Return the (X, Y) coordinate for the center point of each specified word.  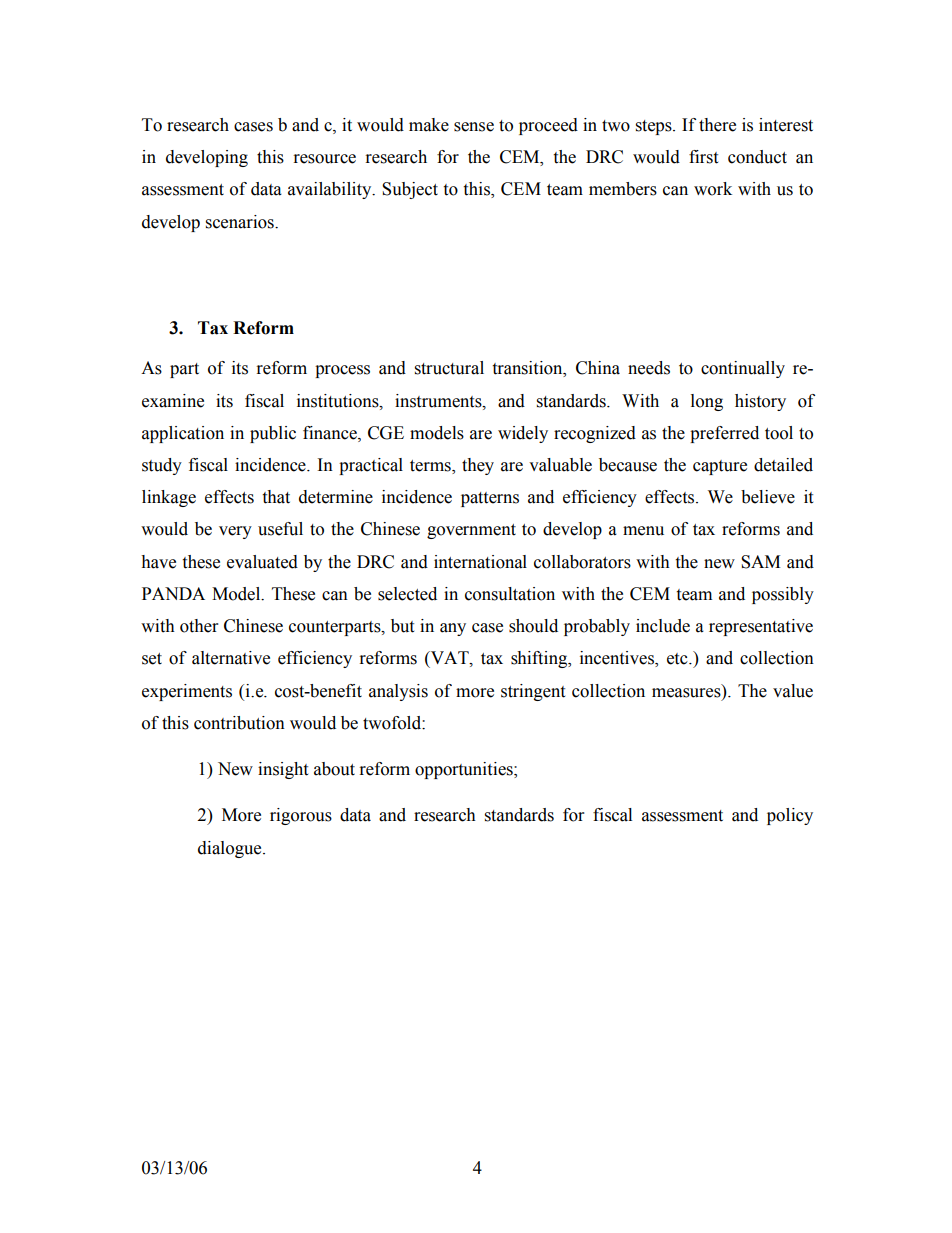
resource (325, 159)
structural (449, 368)
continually (743, 369)
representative (761, 627)
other (199, 626)
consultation (510, 594)
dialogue (231, 849)
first (703, 157)
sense (474, 127)
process (342, 371)
